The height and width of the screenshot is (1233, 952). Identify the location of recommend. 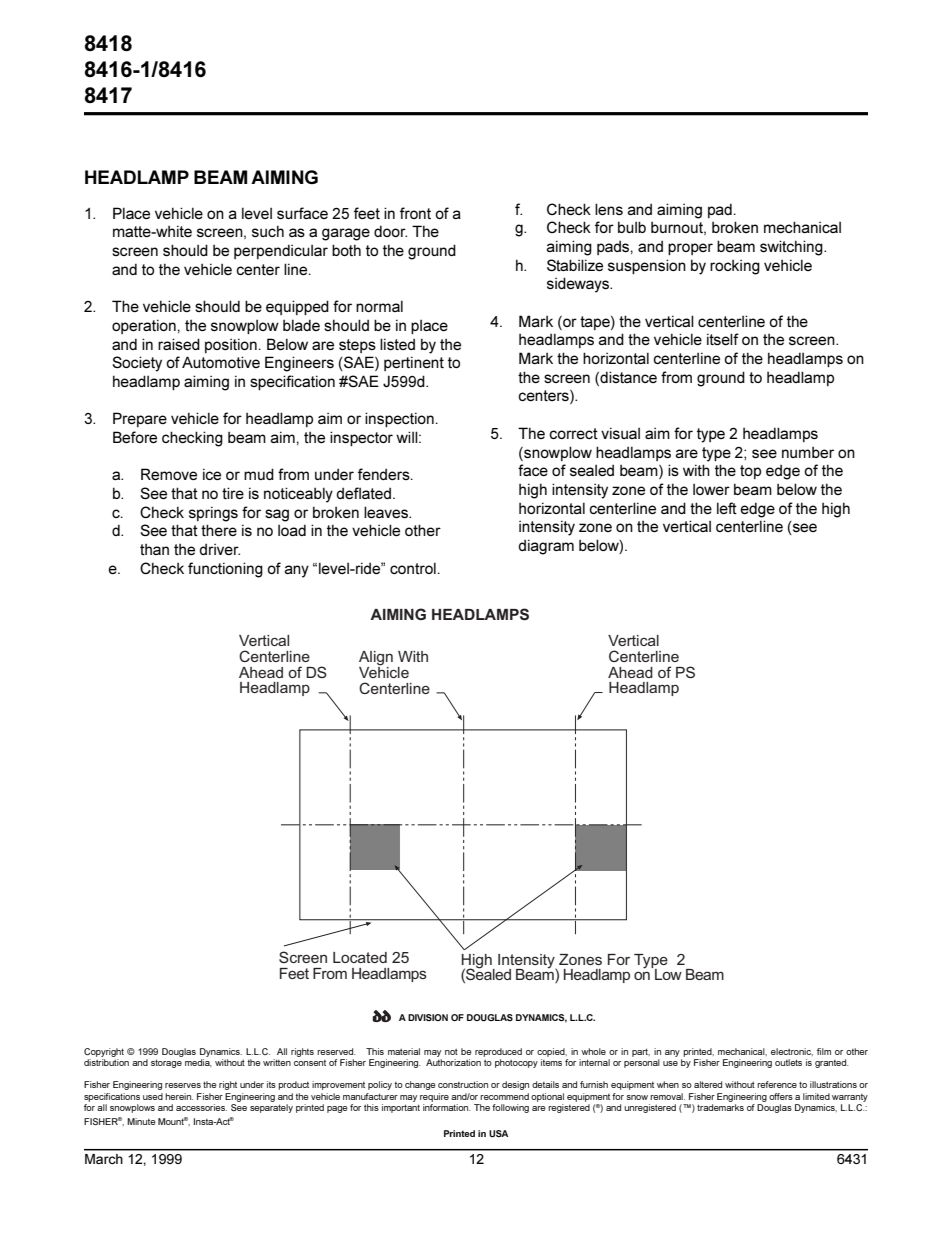
(504, 1096).
